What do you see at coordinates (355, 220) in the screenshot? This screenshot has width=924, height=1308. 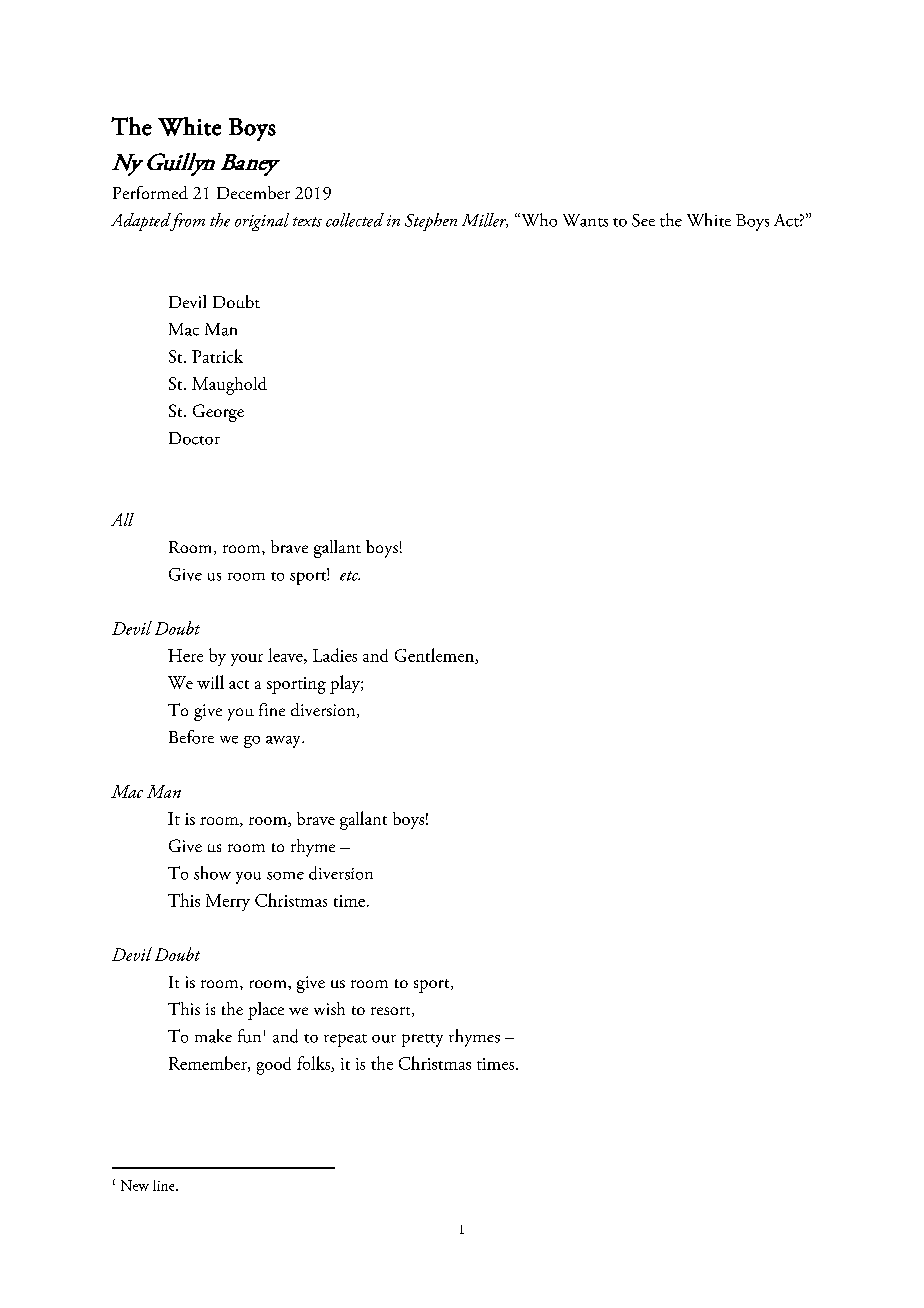 I see `collected` at bounding box center [355, 220].
